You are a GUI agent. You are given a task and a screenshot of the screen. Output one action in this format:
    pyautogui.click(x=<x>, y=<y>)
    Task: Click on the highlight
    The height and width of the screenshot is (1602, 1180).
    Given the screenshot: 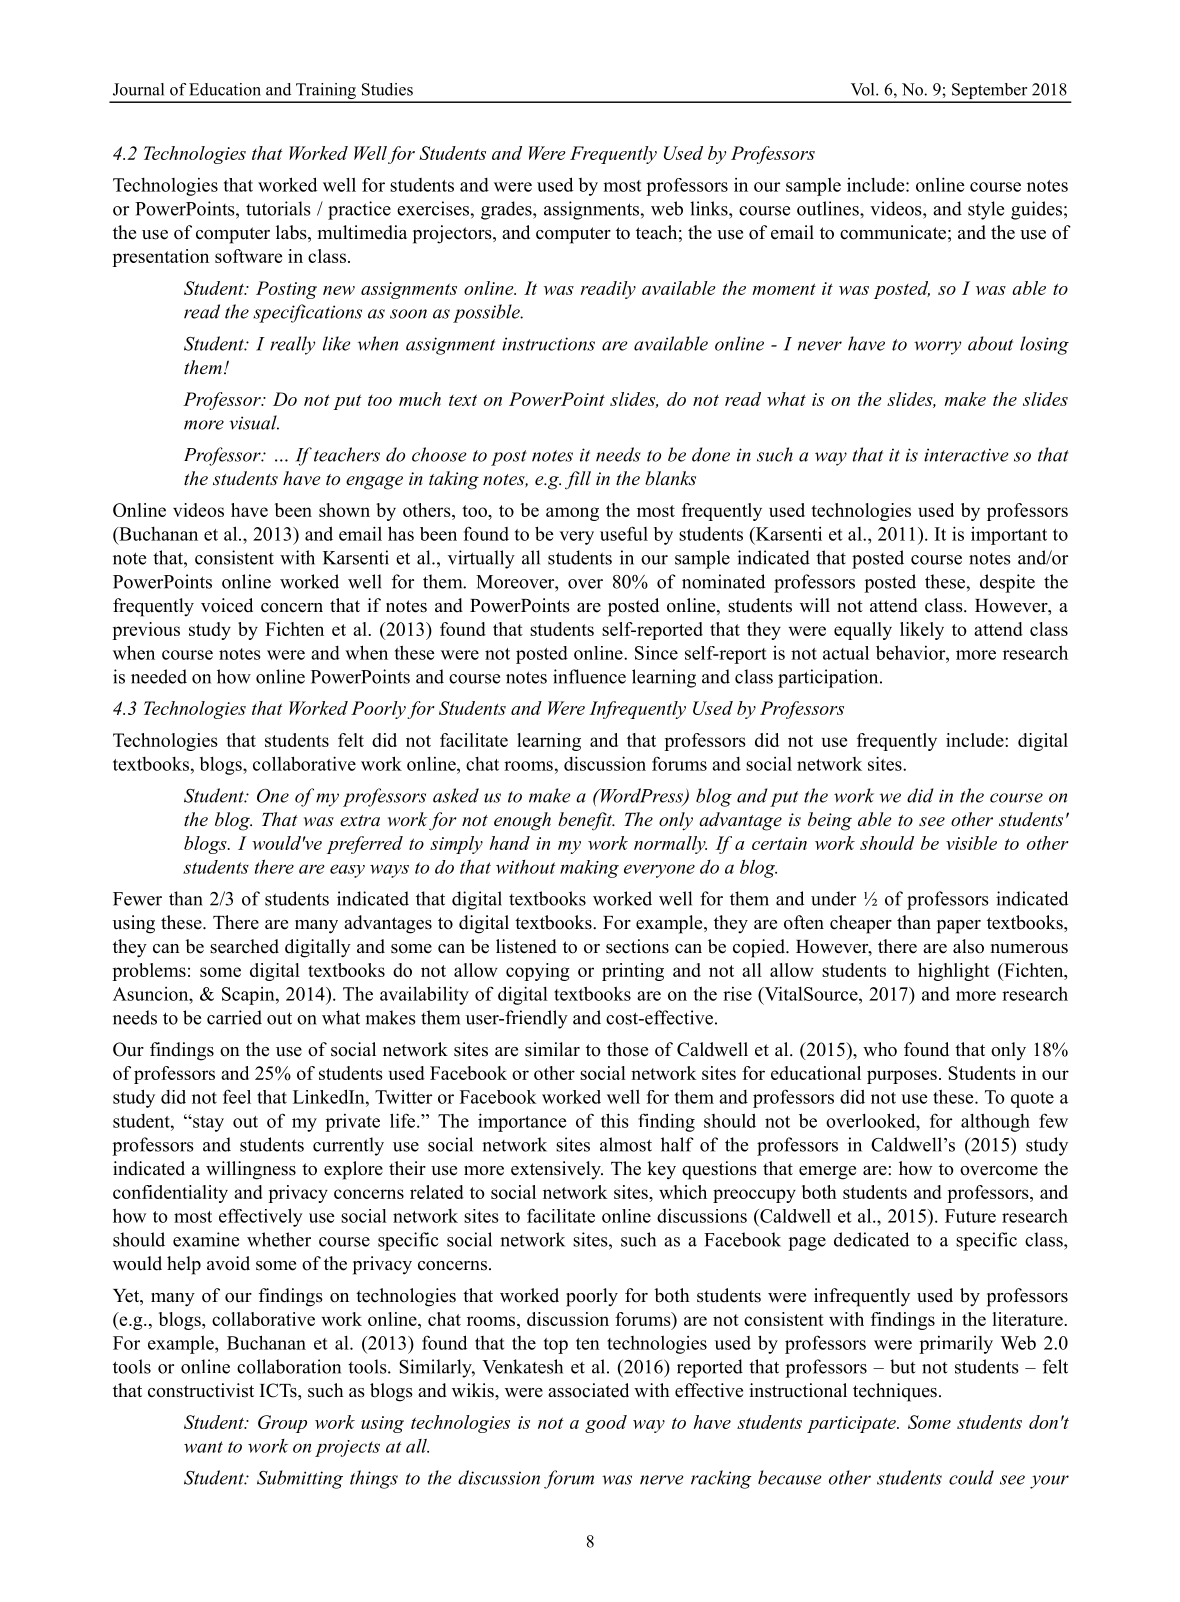 What is the action you would take?
    pyautogui.click(x=954, y=972)
